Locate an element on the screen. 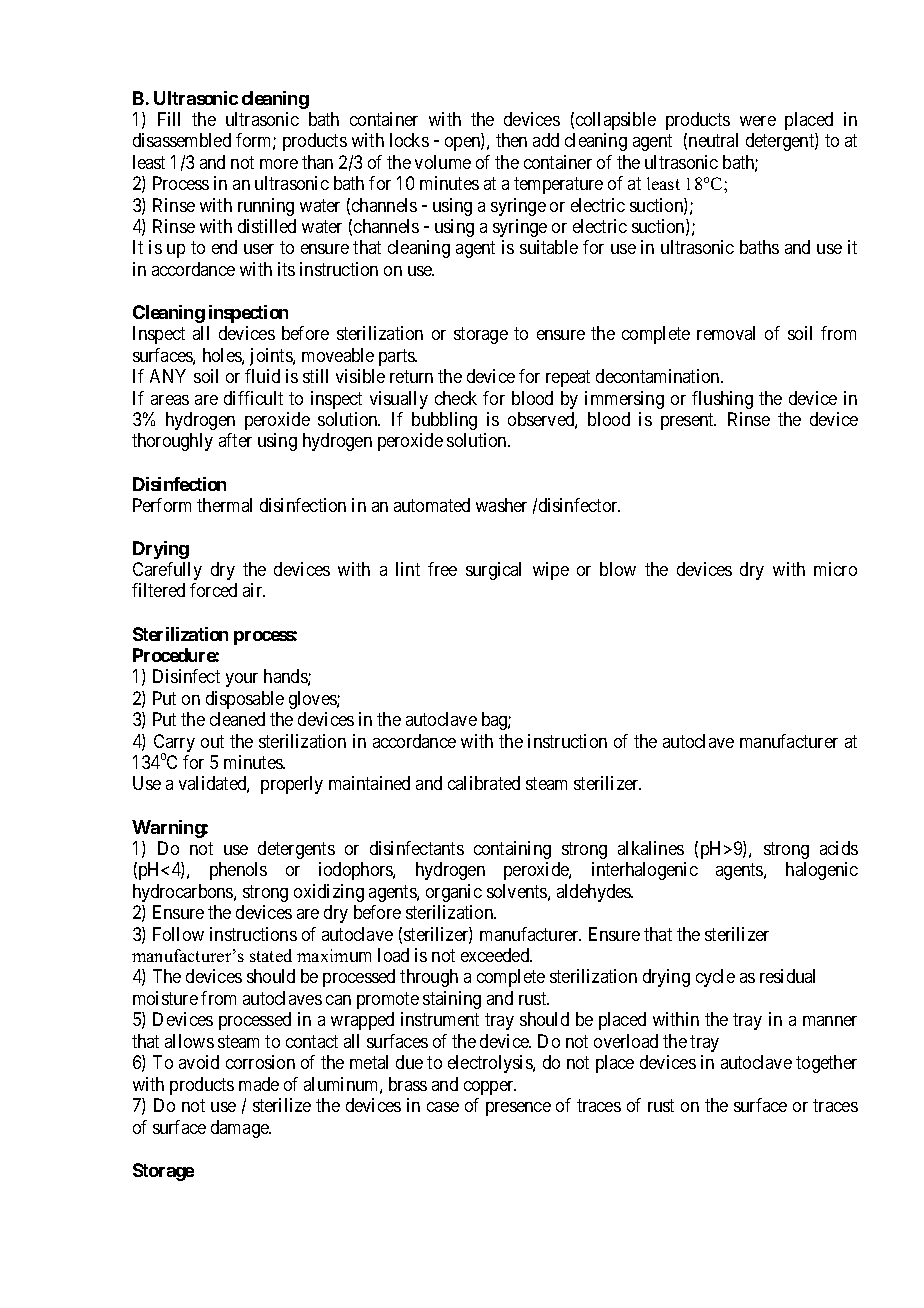 The image size is (924, 1308). were is located at coordinates (758, 121).
